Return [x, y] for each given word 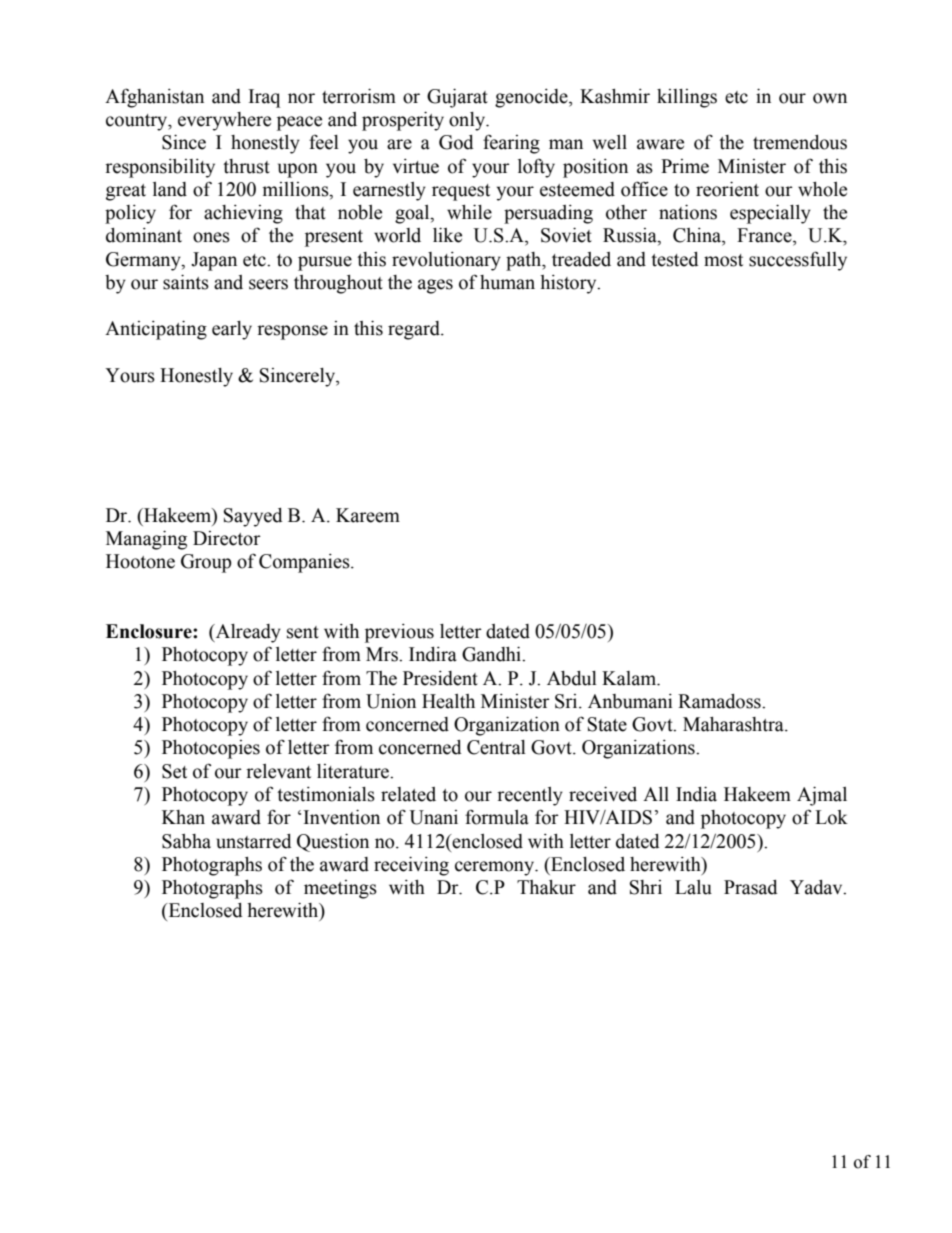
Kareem [368, 515]
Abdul [572, 678]
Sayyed [253, 517]
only [468, 121]
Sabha [186, 841]
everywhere [224, 121]
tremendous [800, 142]
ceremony [495, 868]
